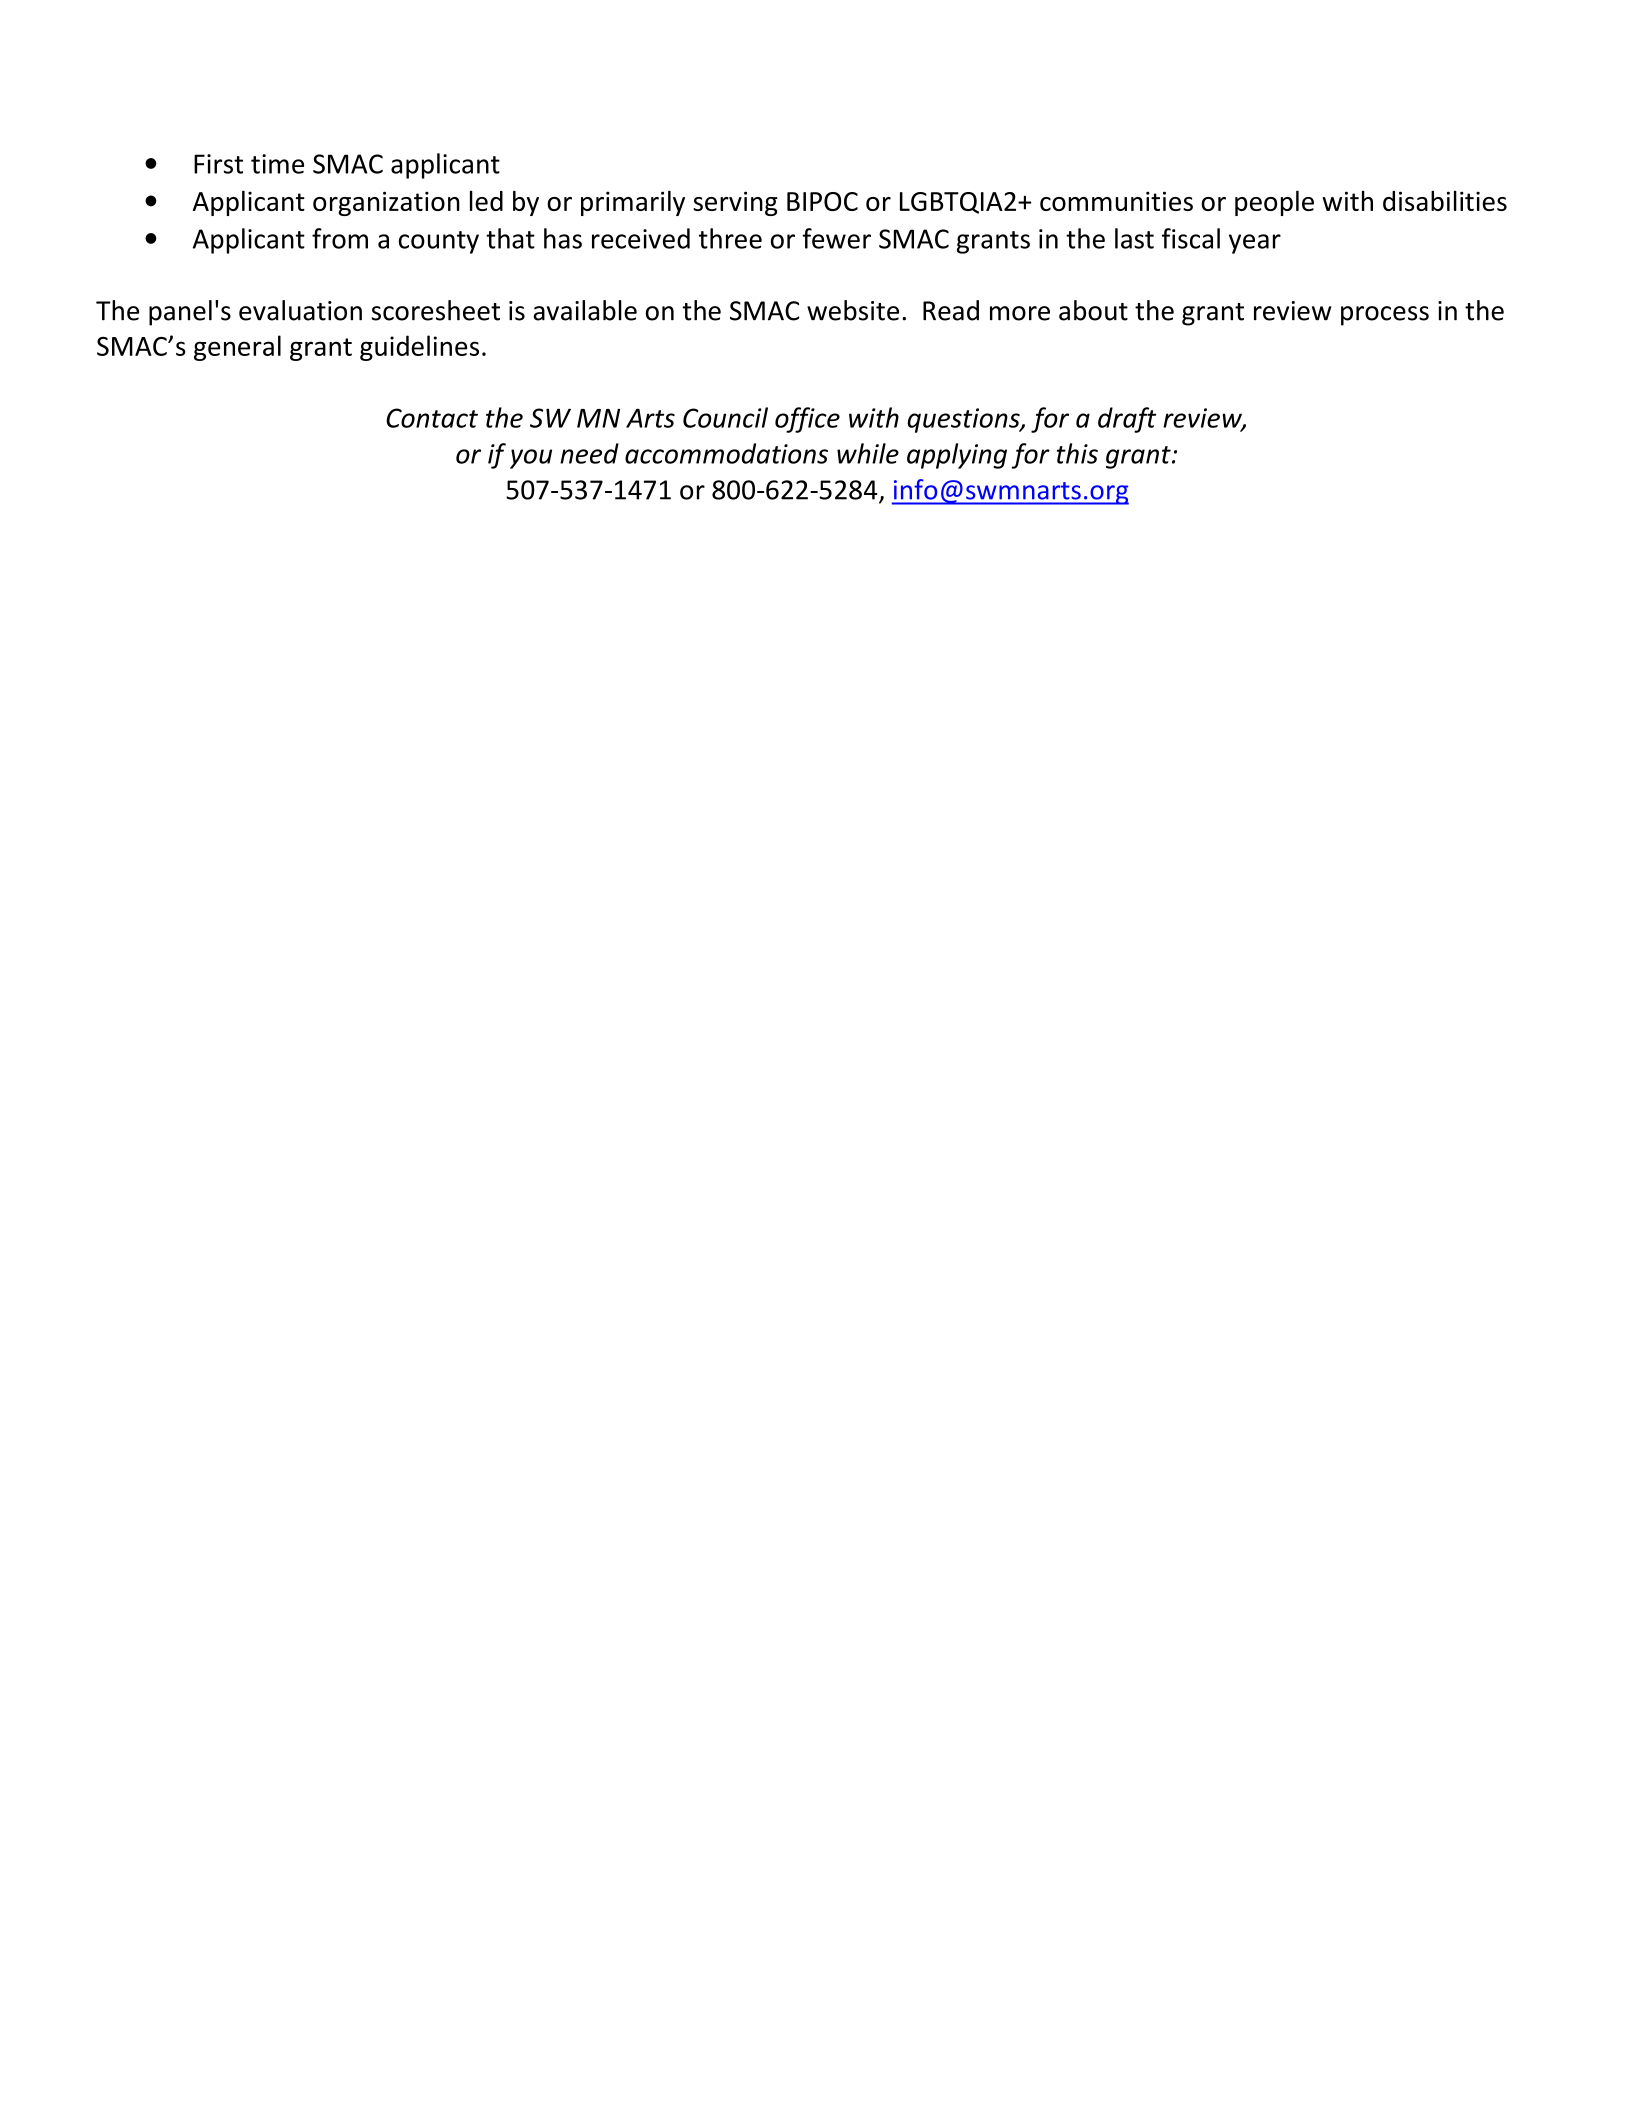  Describe the element at coordinates (853, 310) in the screenshot. I see `website` at that location.
